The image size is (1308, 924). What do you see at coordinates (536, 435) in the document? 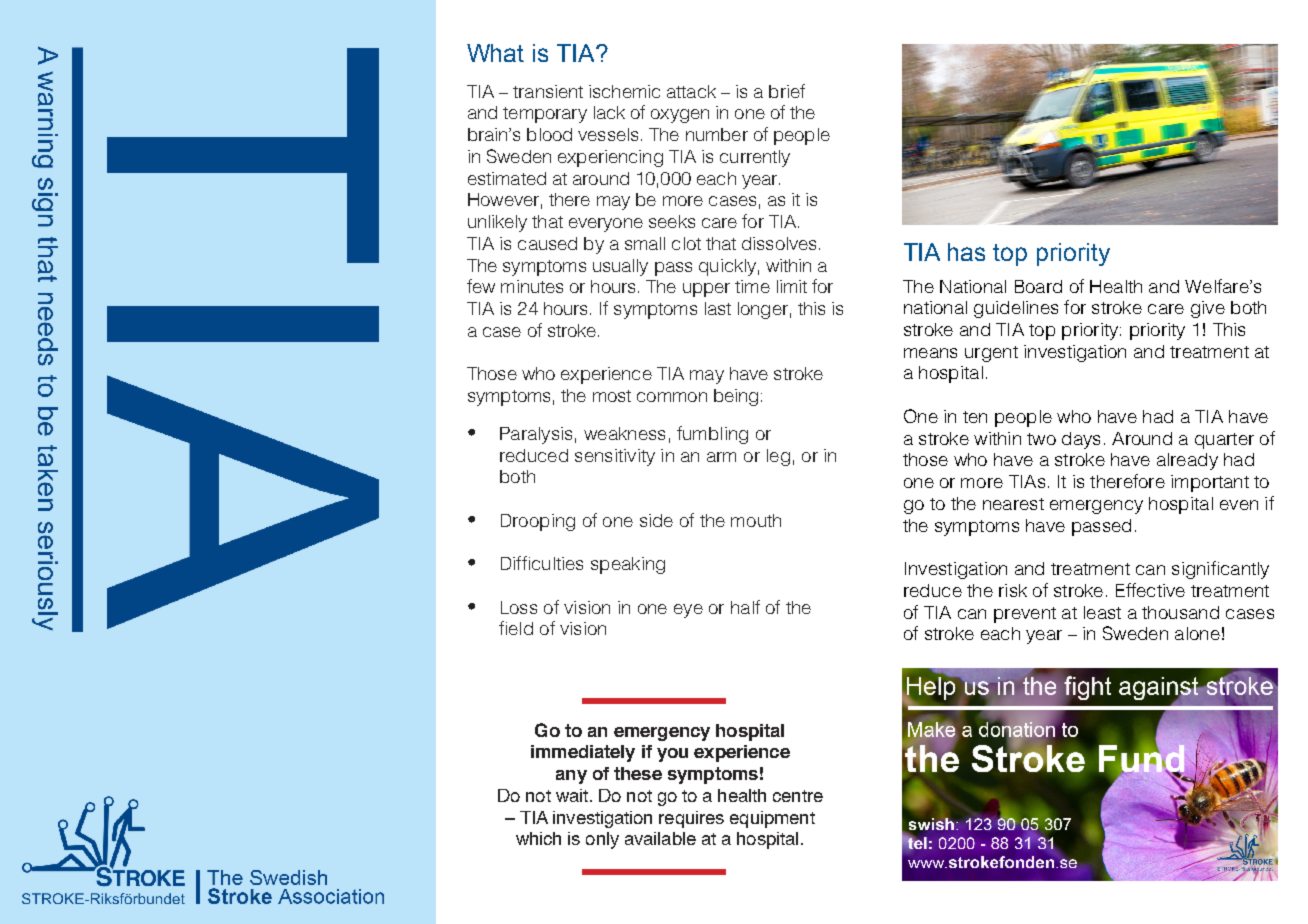
I see `Paralysis` at bounding box center [536, 435].
